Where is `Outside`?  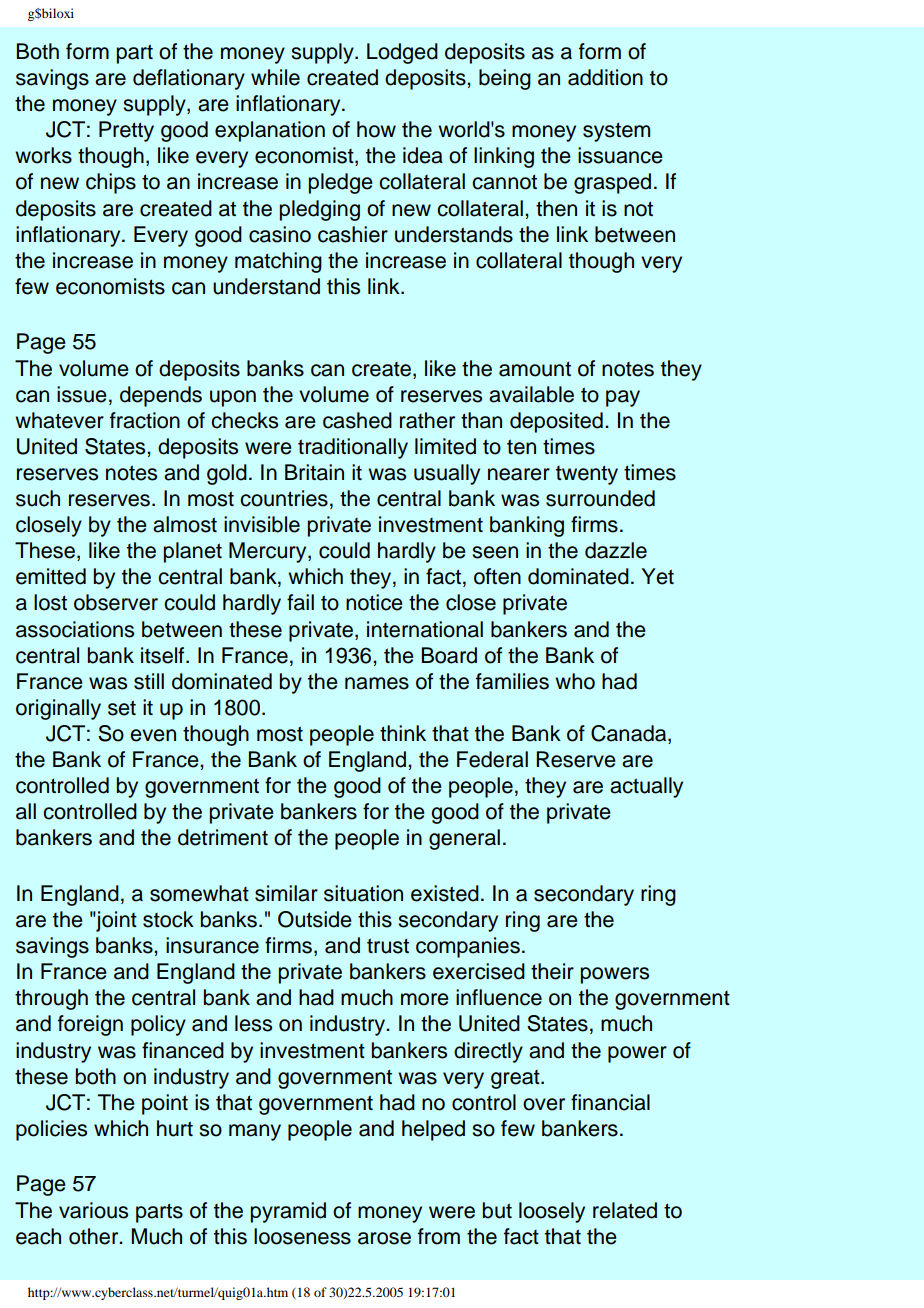
Outside is located at coordinates (315, 919).
